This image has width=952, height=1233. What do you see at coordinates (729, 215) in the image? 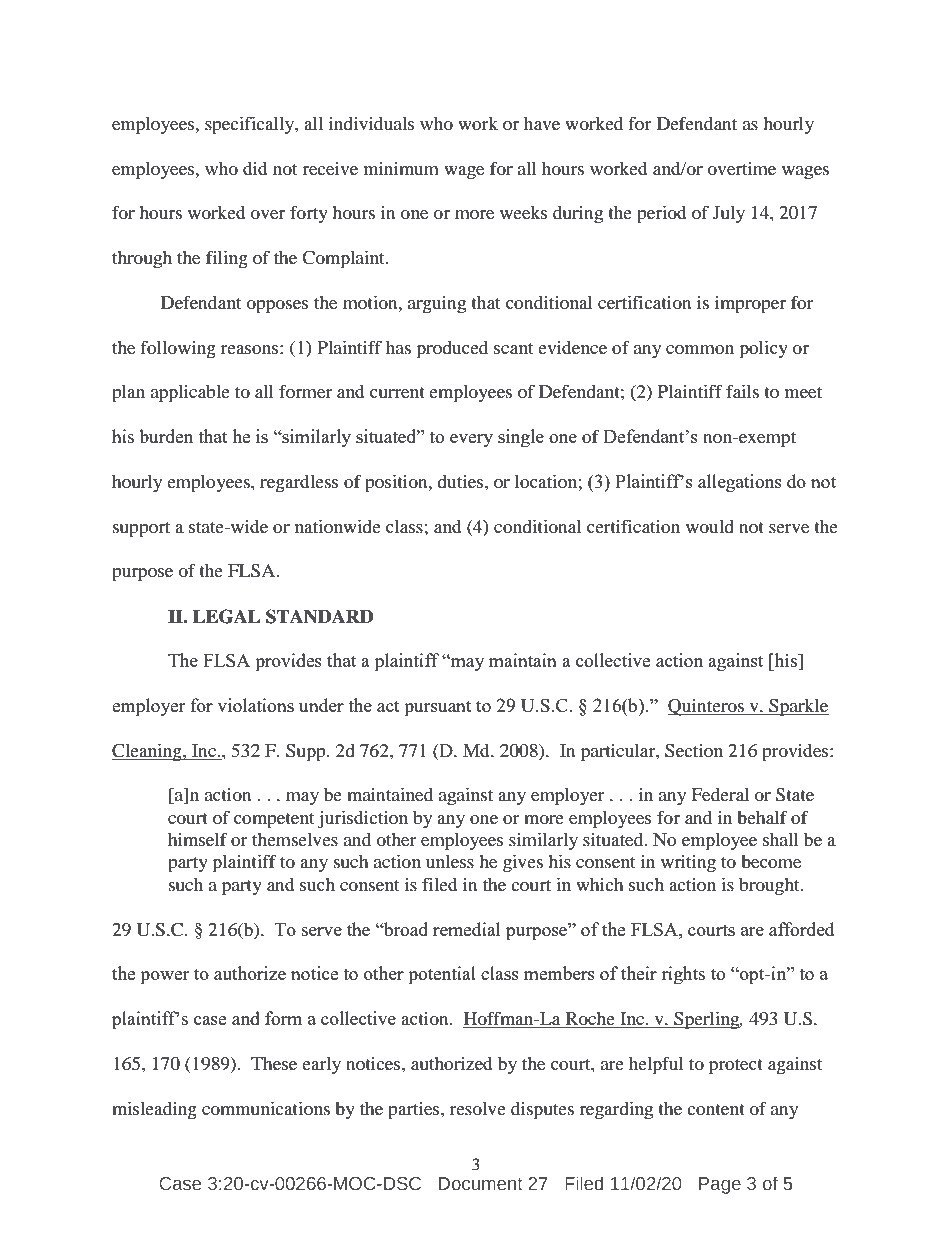
I see `July` at bounding box center [729, 215].
